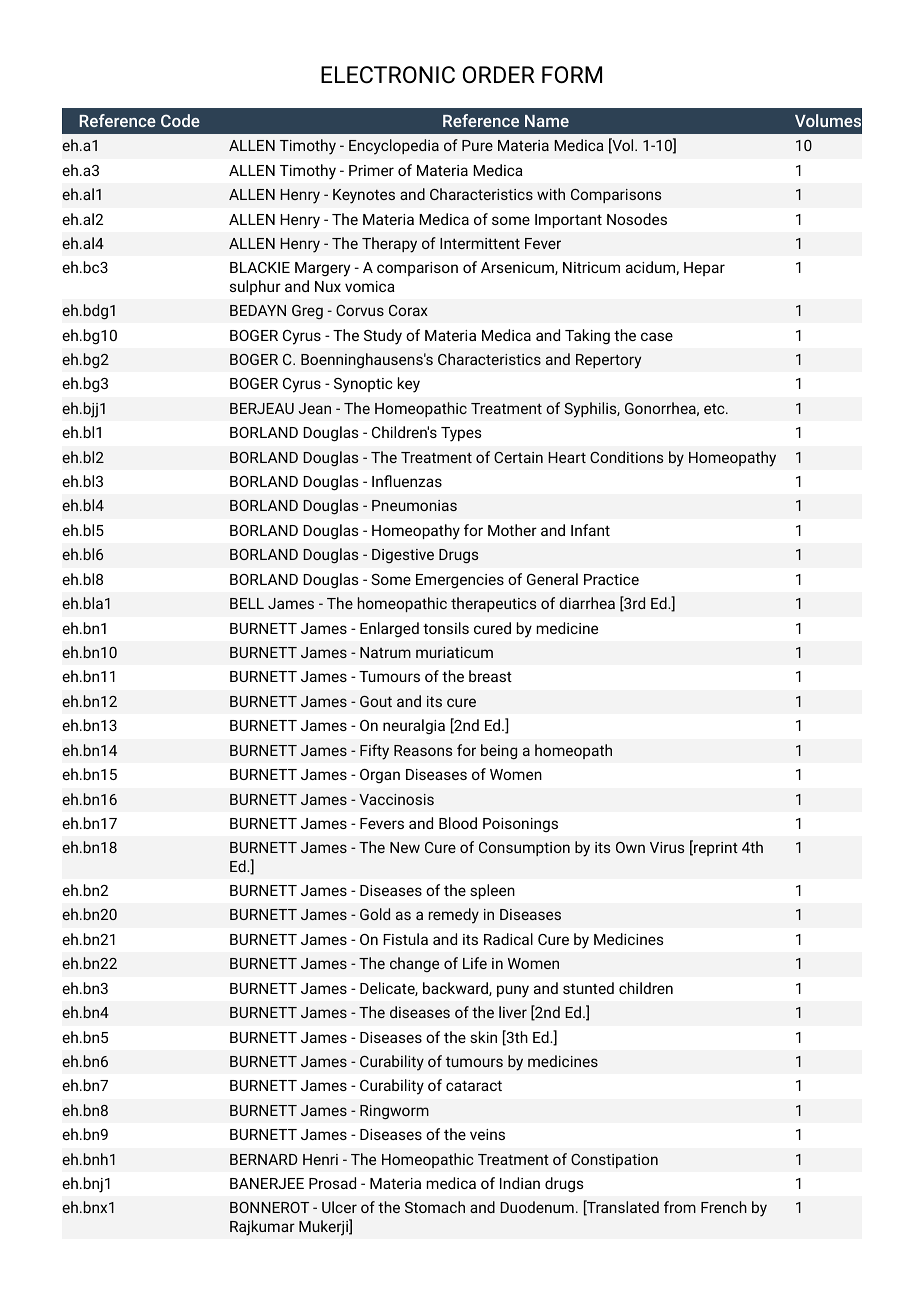  I want to click on Jean, so click(314, 408).
